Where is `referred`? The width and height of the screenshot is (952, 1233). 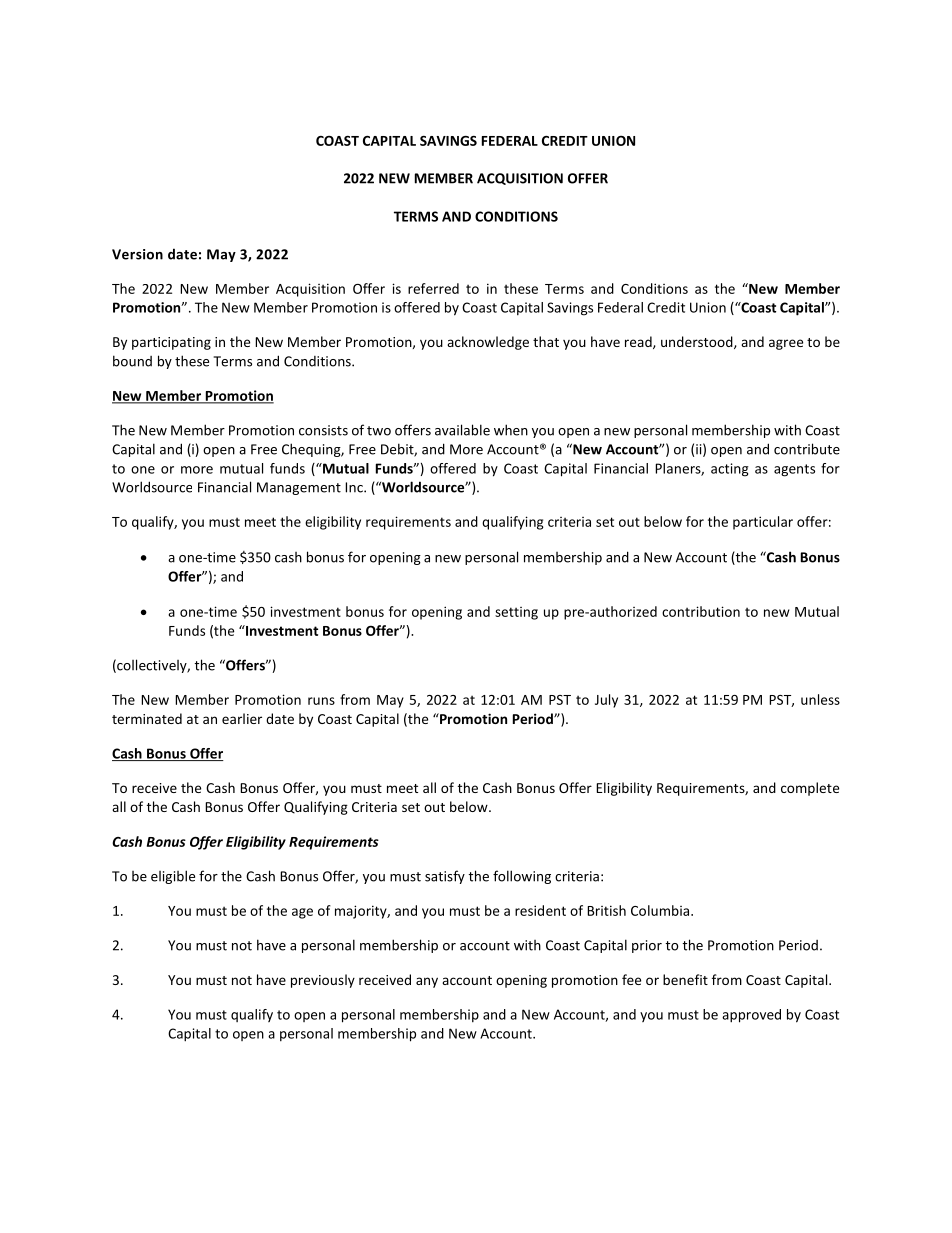 referred is located at coordinates (433, 288).
